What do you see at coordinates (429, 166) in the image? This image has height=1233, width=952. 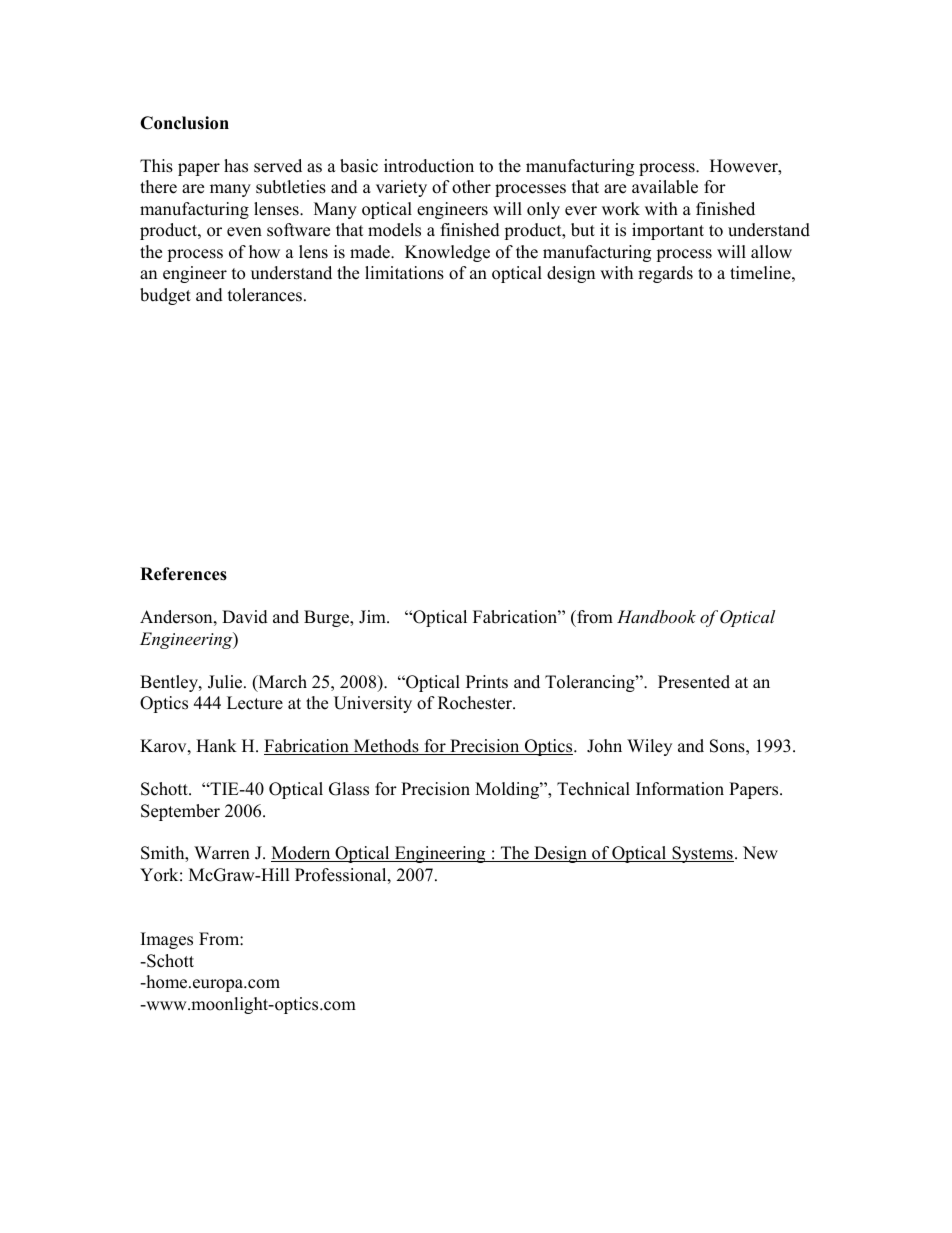 I see `introduction` at bounding box center [429, 166].
